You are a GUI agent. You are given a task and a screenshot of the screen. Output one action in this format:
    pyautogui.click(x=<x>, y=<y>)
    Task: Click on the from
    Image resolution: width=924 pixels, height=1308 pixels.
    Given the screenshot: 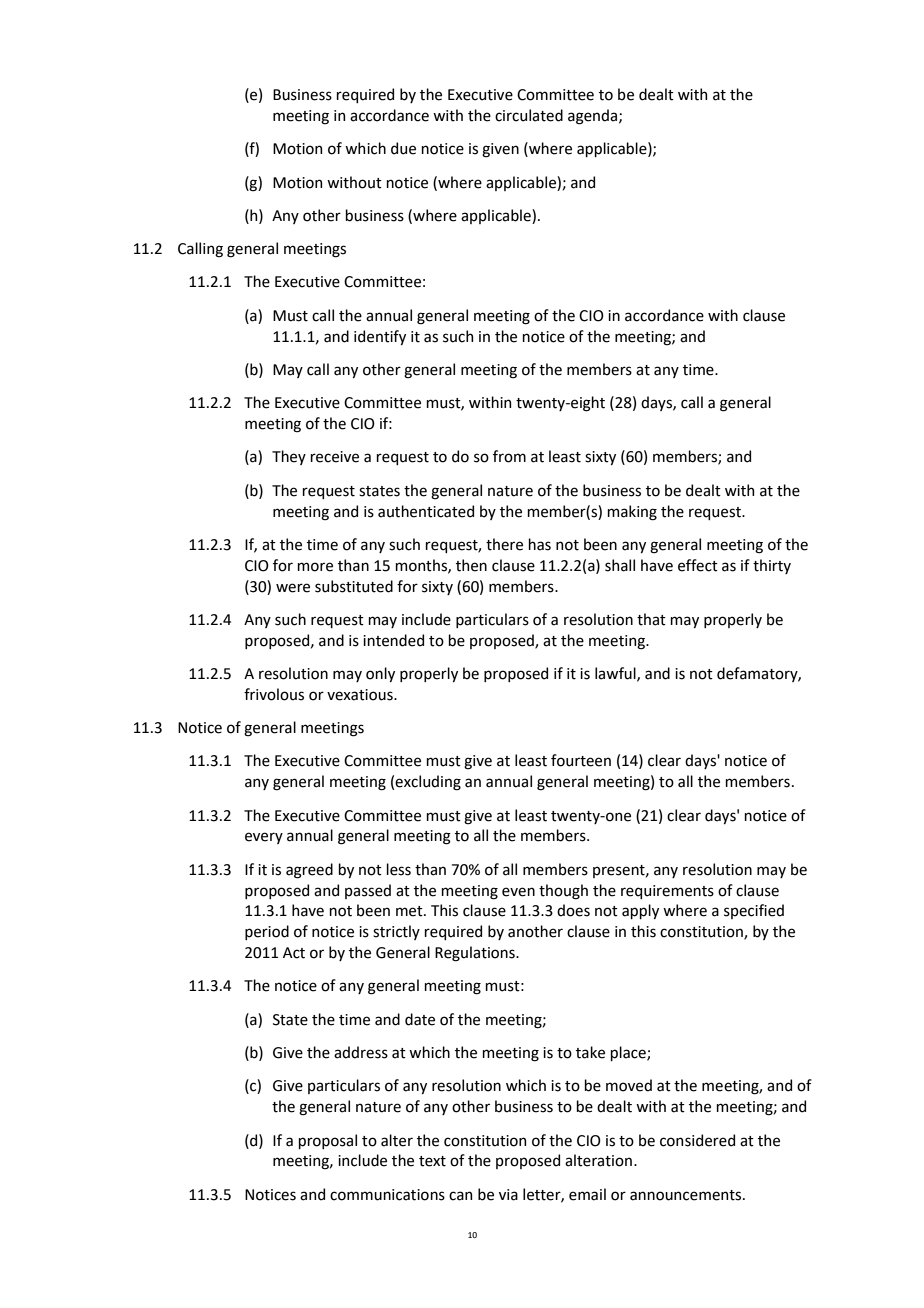 What is the action you would take?
    pyautogui.click(x=509, y=456)
